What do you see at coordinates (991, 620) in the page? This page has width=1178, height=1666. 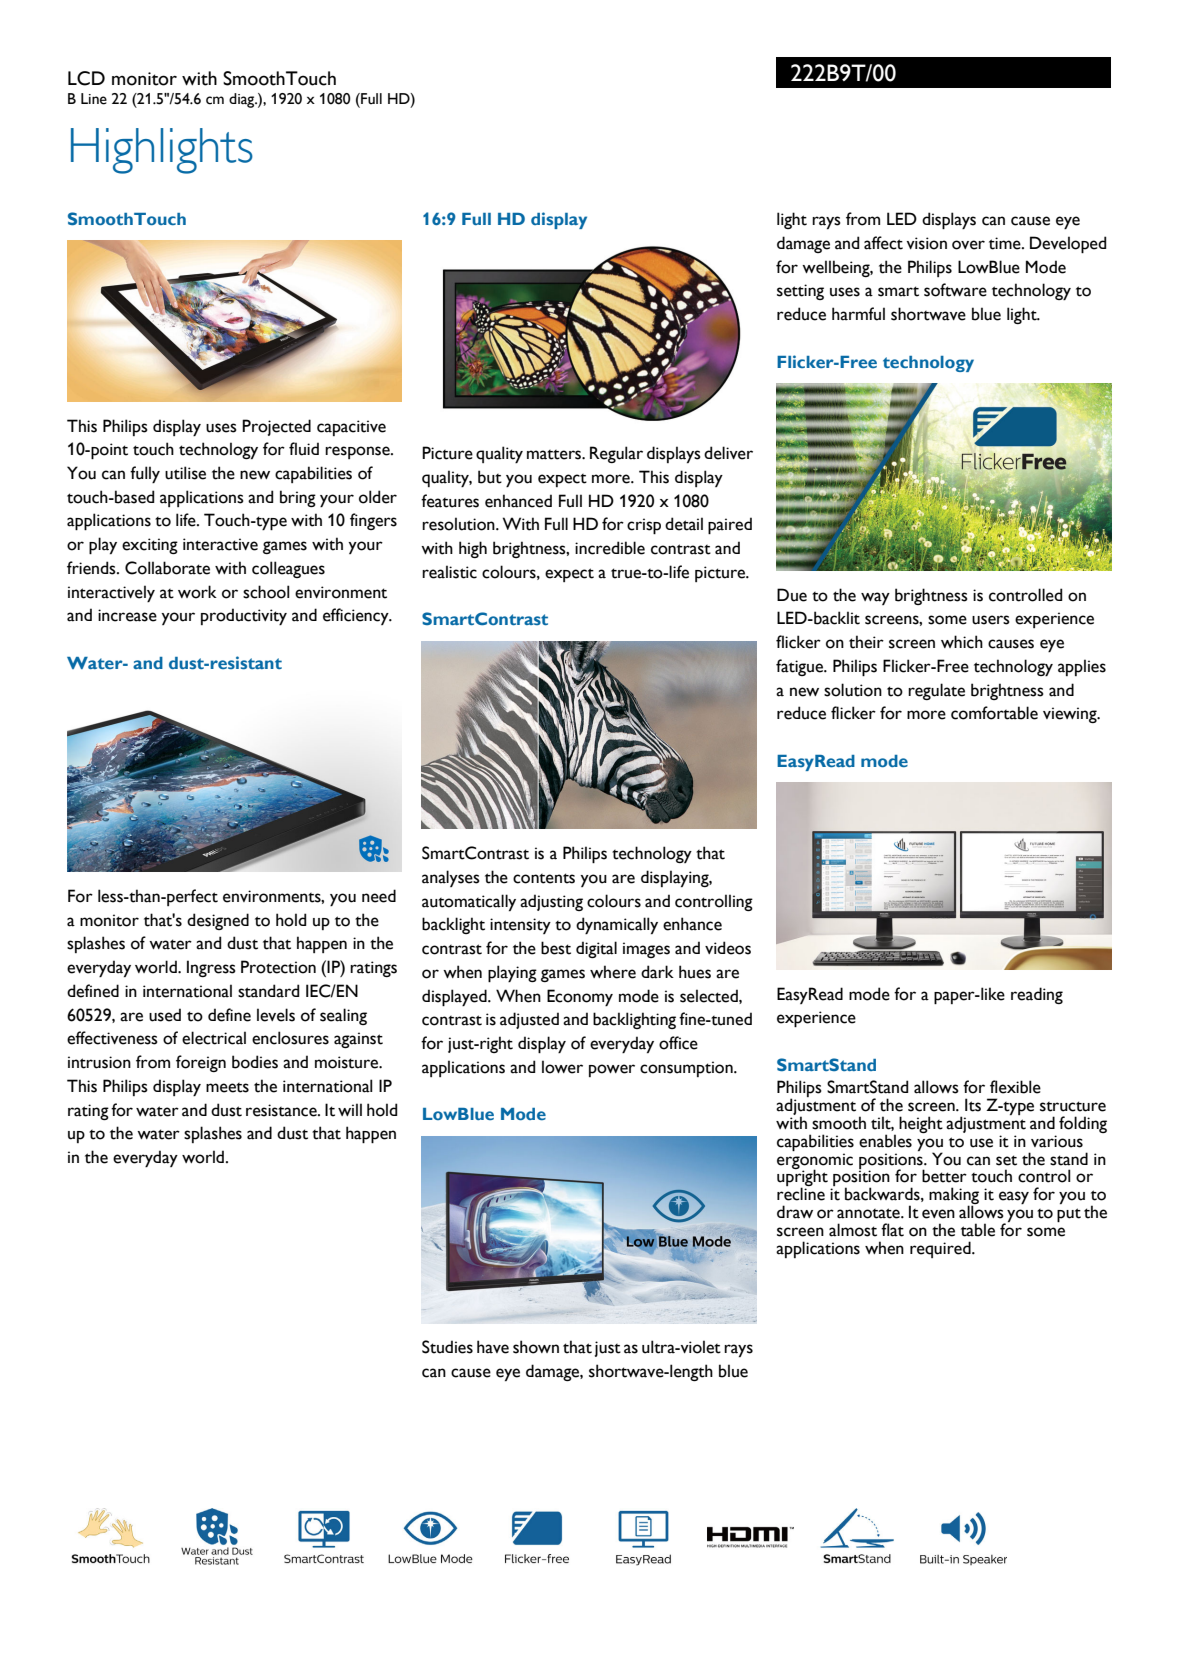 I see `users` at bounding box center [991, 620].
